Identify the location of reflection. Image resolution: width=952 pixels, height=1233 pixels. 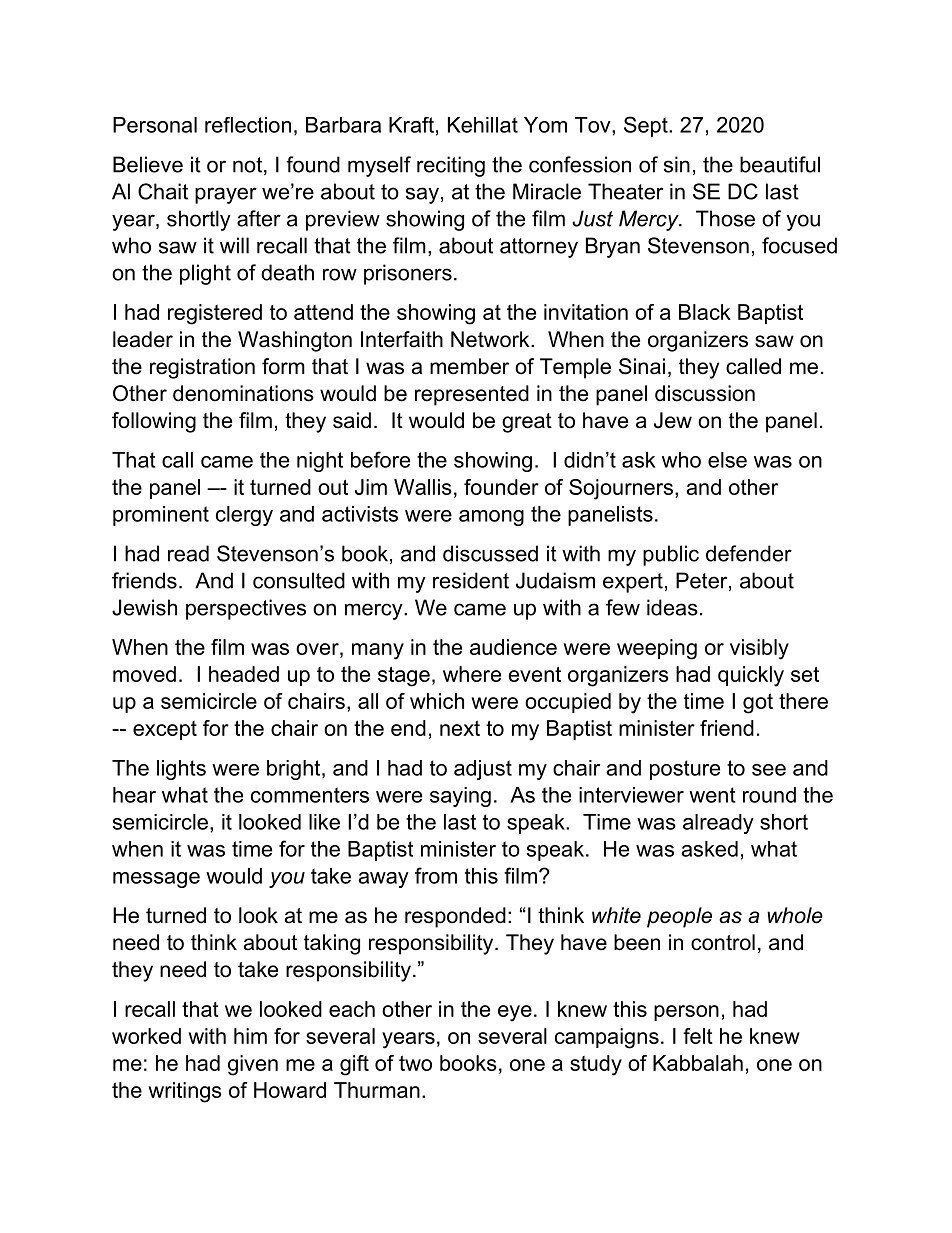
(248, 125).
